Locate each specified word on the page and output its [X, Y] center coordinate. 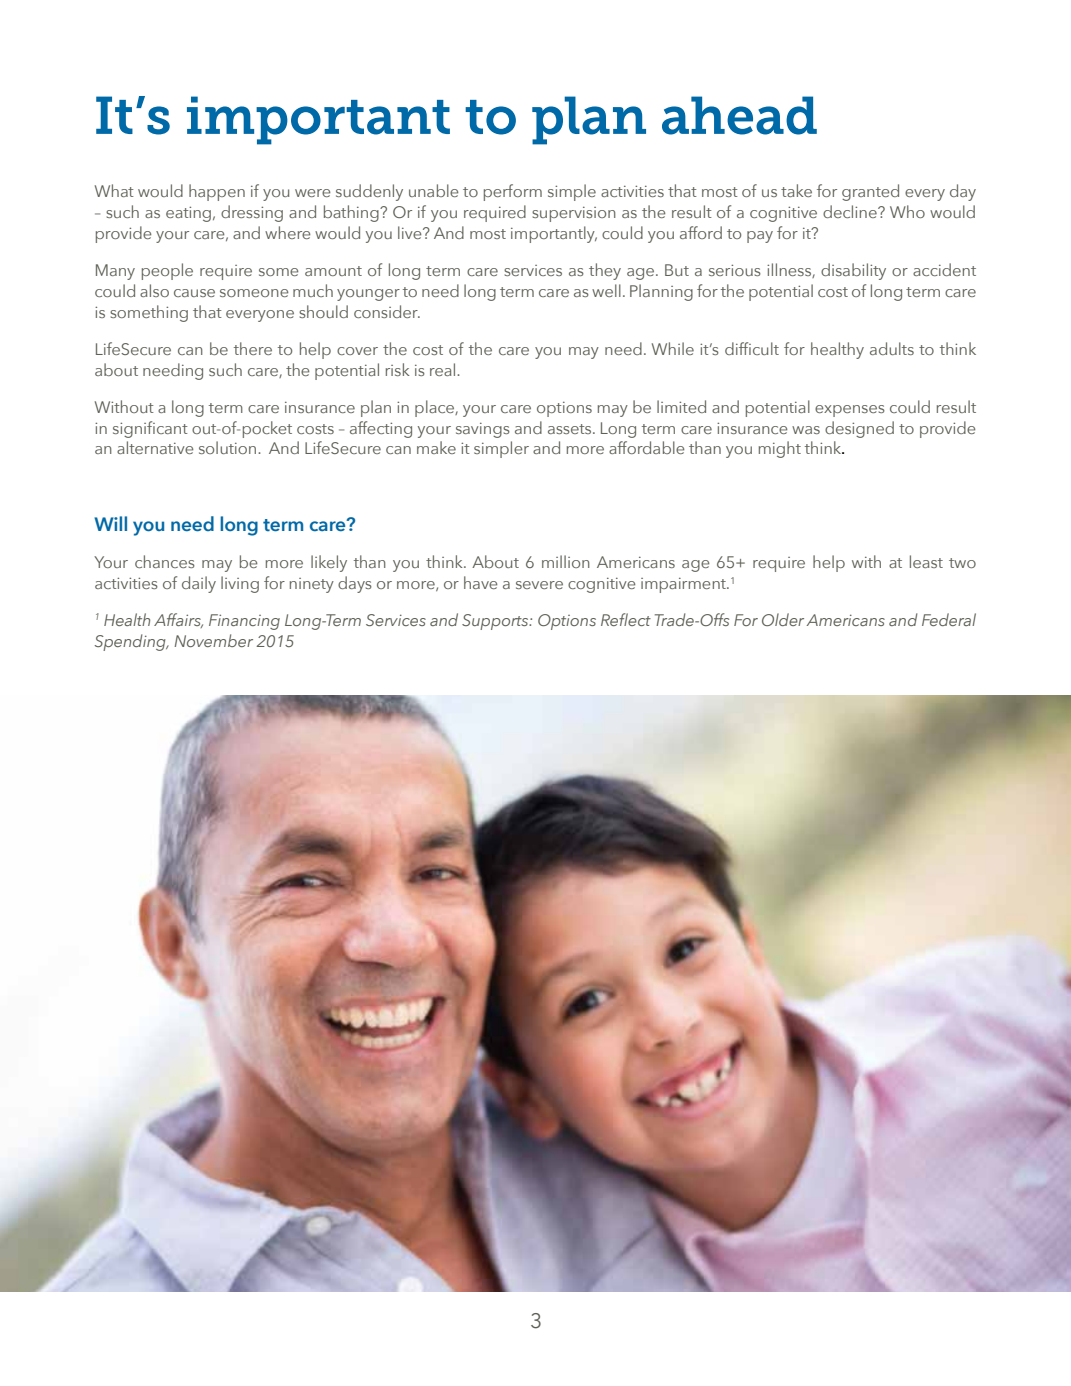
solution [229, 447]
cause [194, 293]
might [780, 449]
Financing [244, 622]
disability [853, 271]
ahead [739, 115]
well [606, 290]
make [436, 447]
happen [217, 192]
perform [513, 192]
